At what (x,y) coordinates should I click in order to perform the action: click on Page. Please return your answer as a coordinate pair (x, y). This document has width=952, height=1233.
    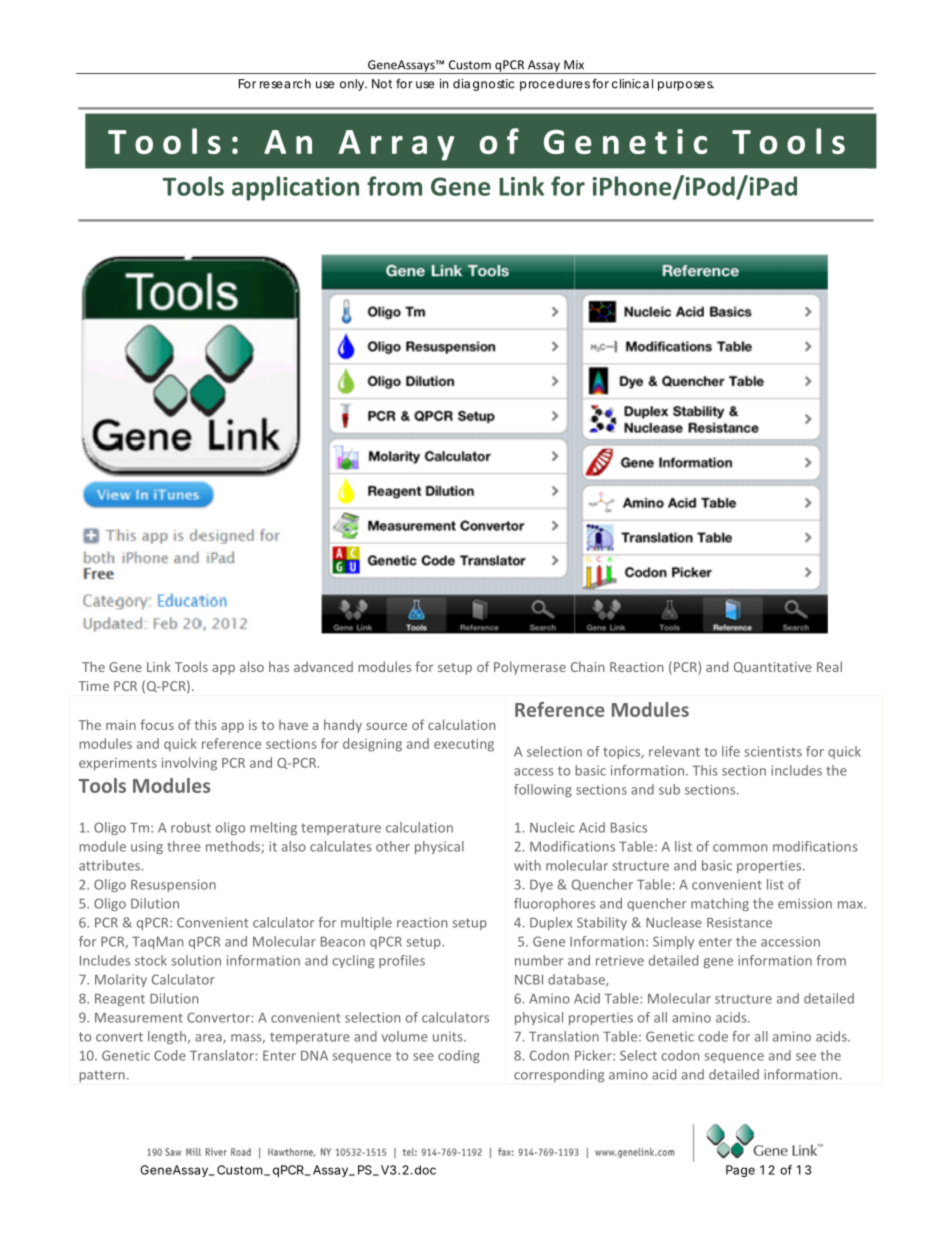
    Looking at the image, I should click on (740, 1171).
